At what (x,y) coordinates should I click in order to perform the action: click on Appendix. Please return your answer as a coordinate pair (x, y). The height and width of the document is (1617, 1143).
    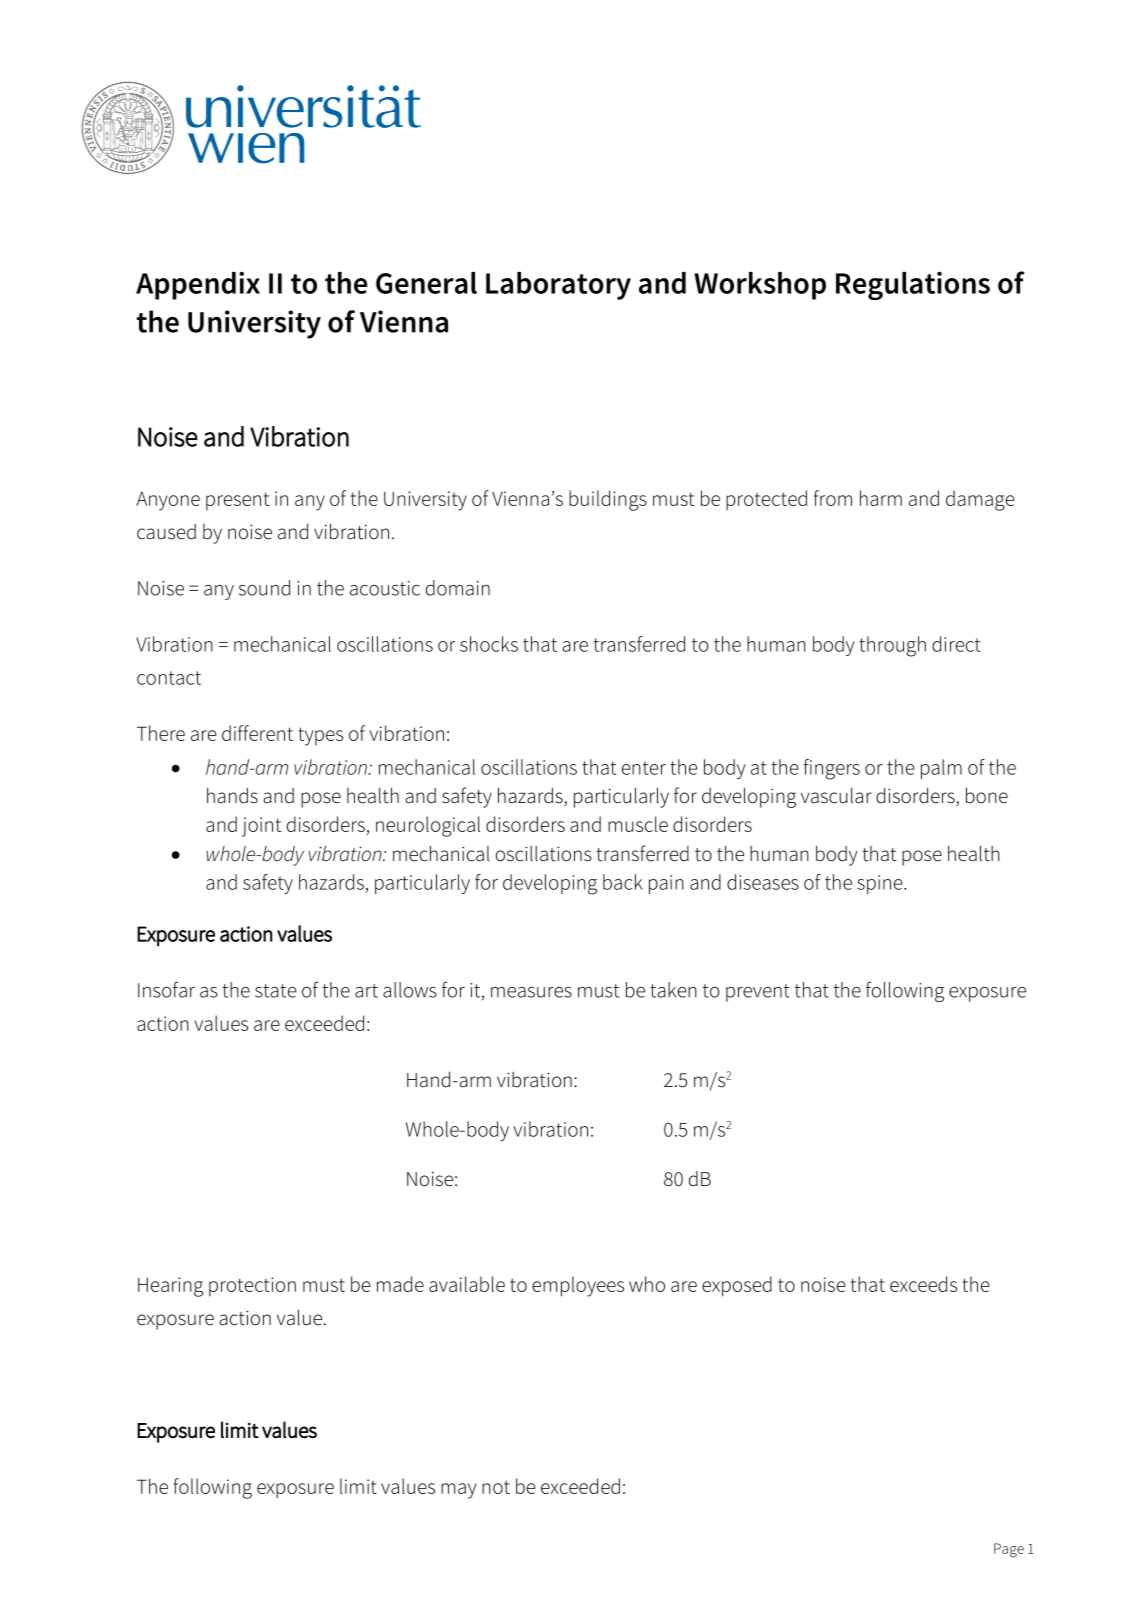
    Looking at the image, I should click on (198, 286).
